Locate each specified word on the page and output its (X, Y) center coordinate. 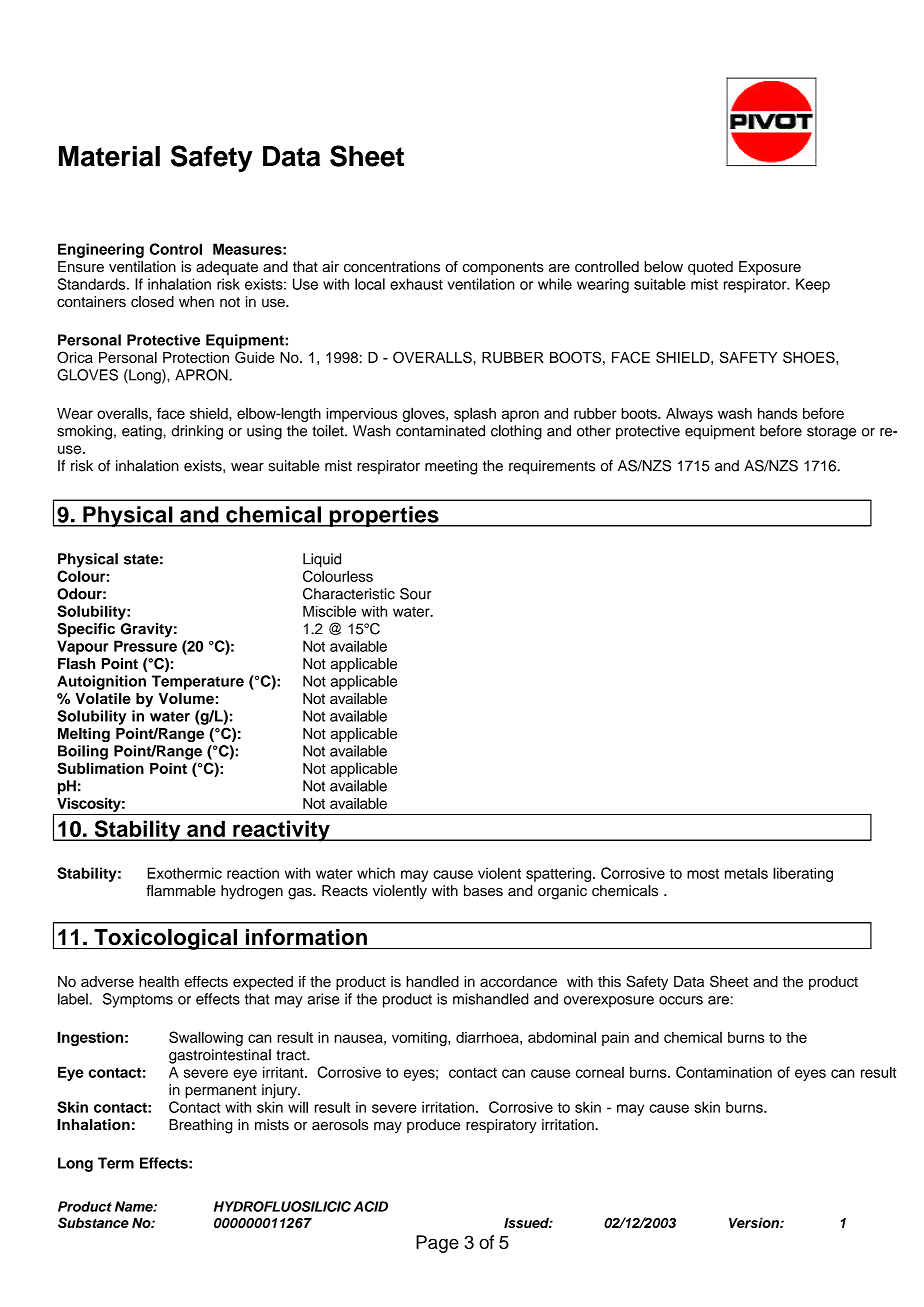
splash (475, 414)
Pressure (145, 646)
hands (777, 413)
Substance (93, 1222)
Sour (416, 594)
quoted (710, 268)
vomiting (420, 1039)
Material (109, 156)
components (503, 268)
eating (143, 432)
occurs (681, 1000)
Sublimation (100, 768)
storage (831, 433)
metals (746, 873)
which (376, 873)
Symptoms (138, 1000)
